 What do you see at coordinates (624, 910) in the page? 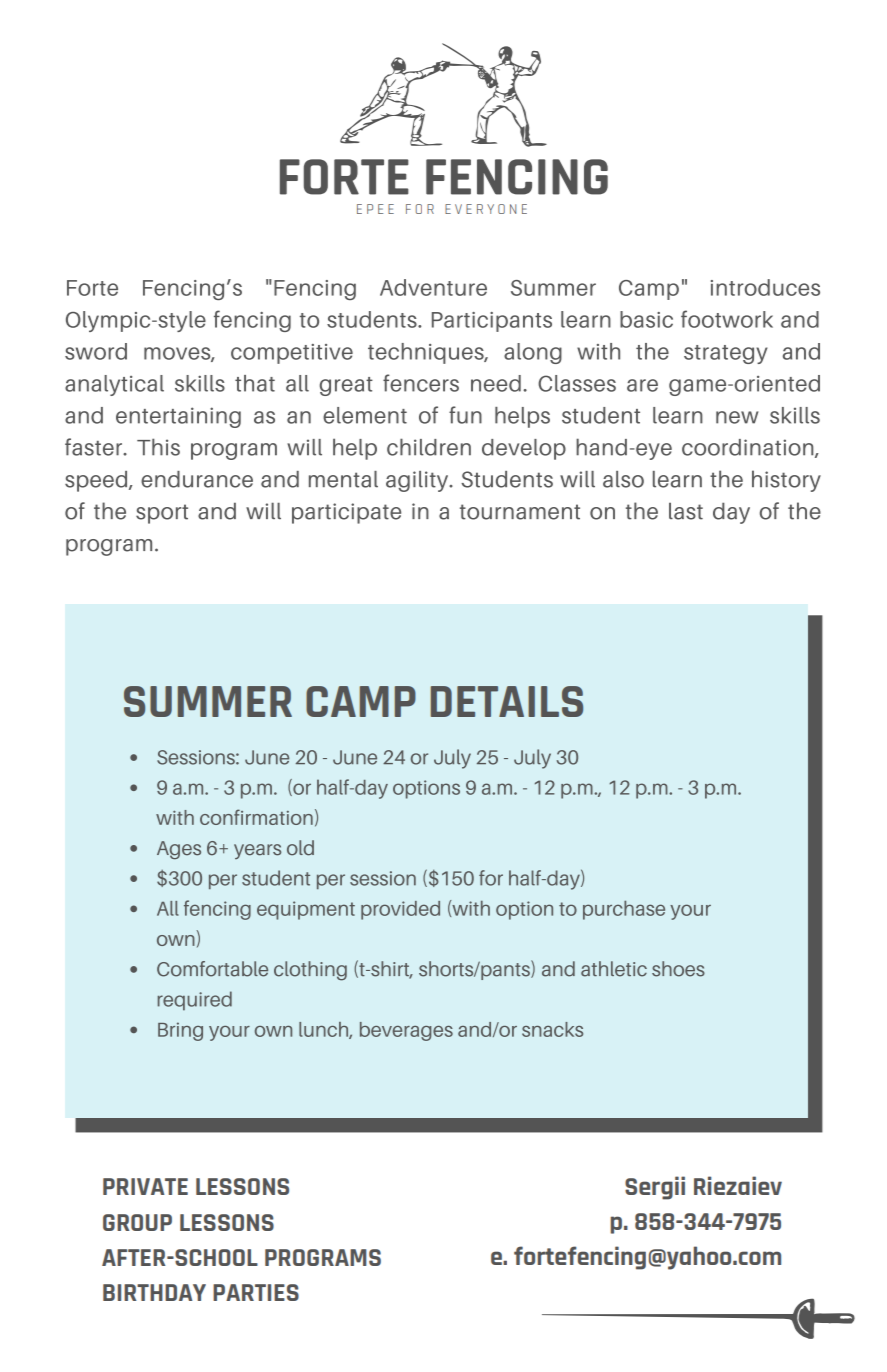
I see `purchase` at bounding box center [624, 910].
